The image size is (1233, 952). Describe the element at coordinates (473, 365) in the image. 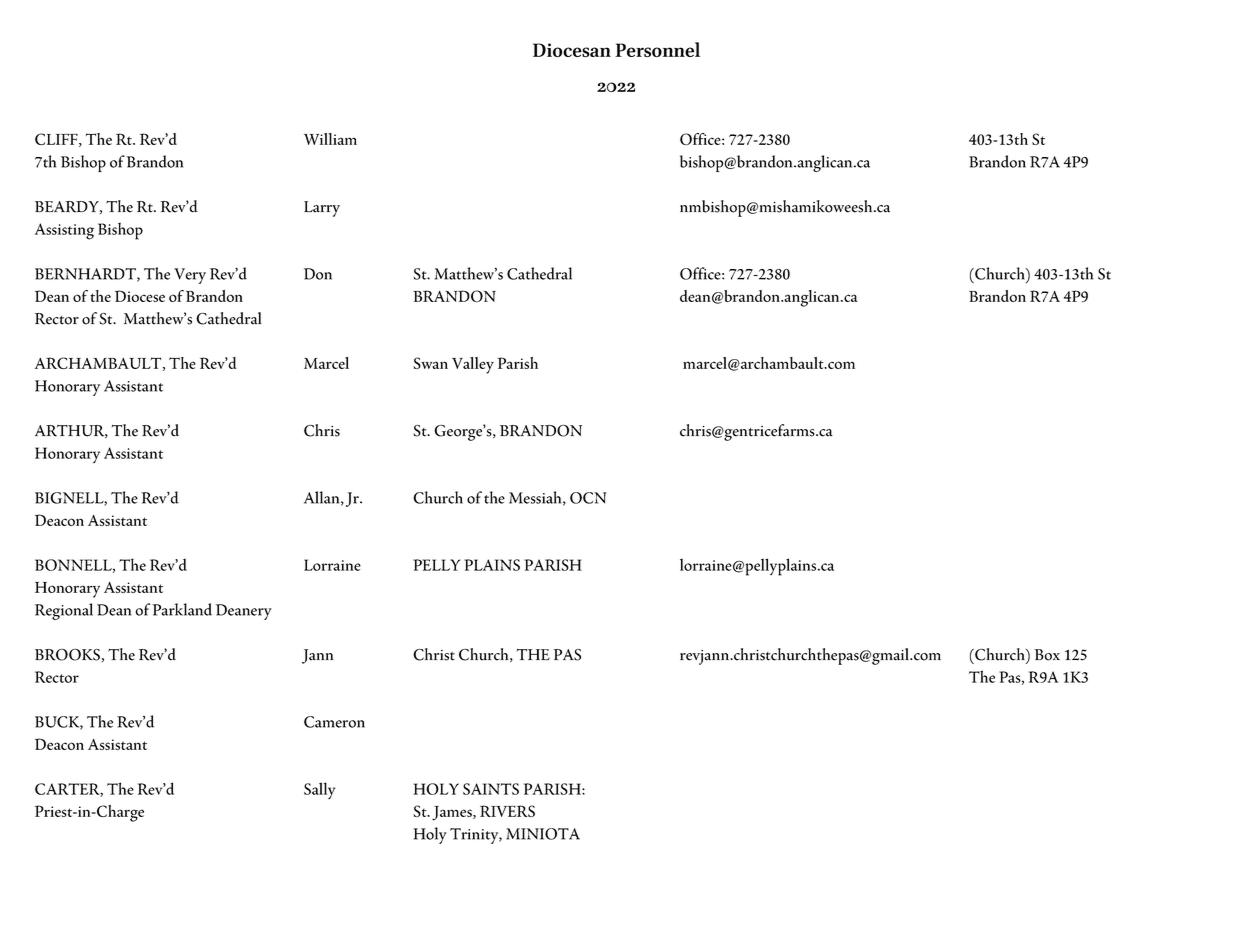

I see `Valley` at that location.
